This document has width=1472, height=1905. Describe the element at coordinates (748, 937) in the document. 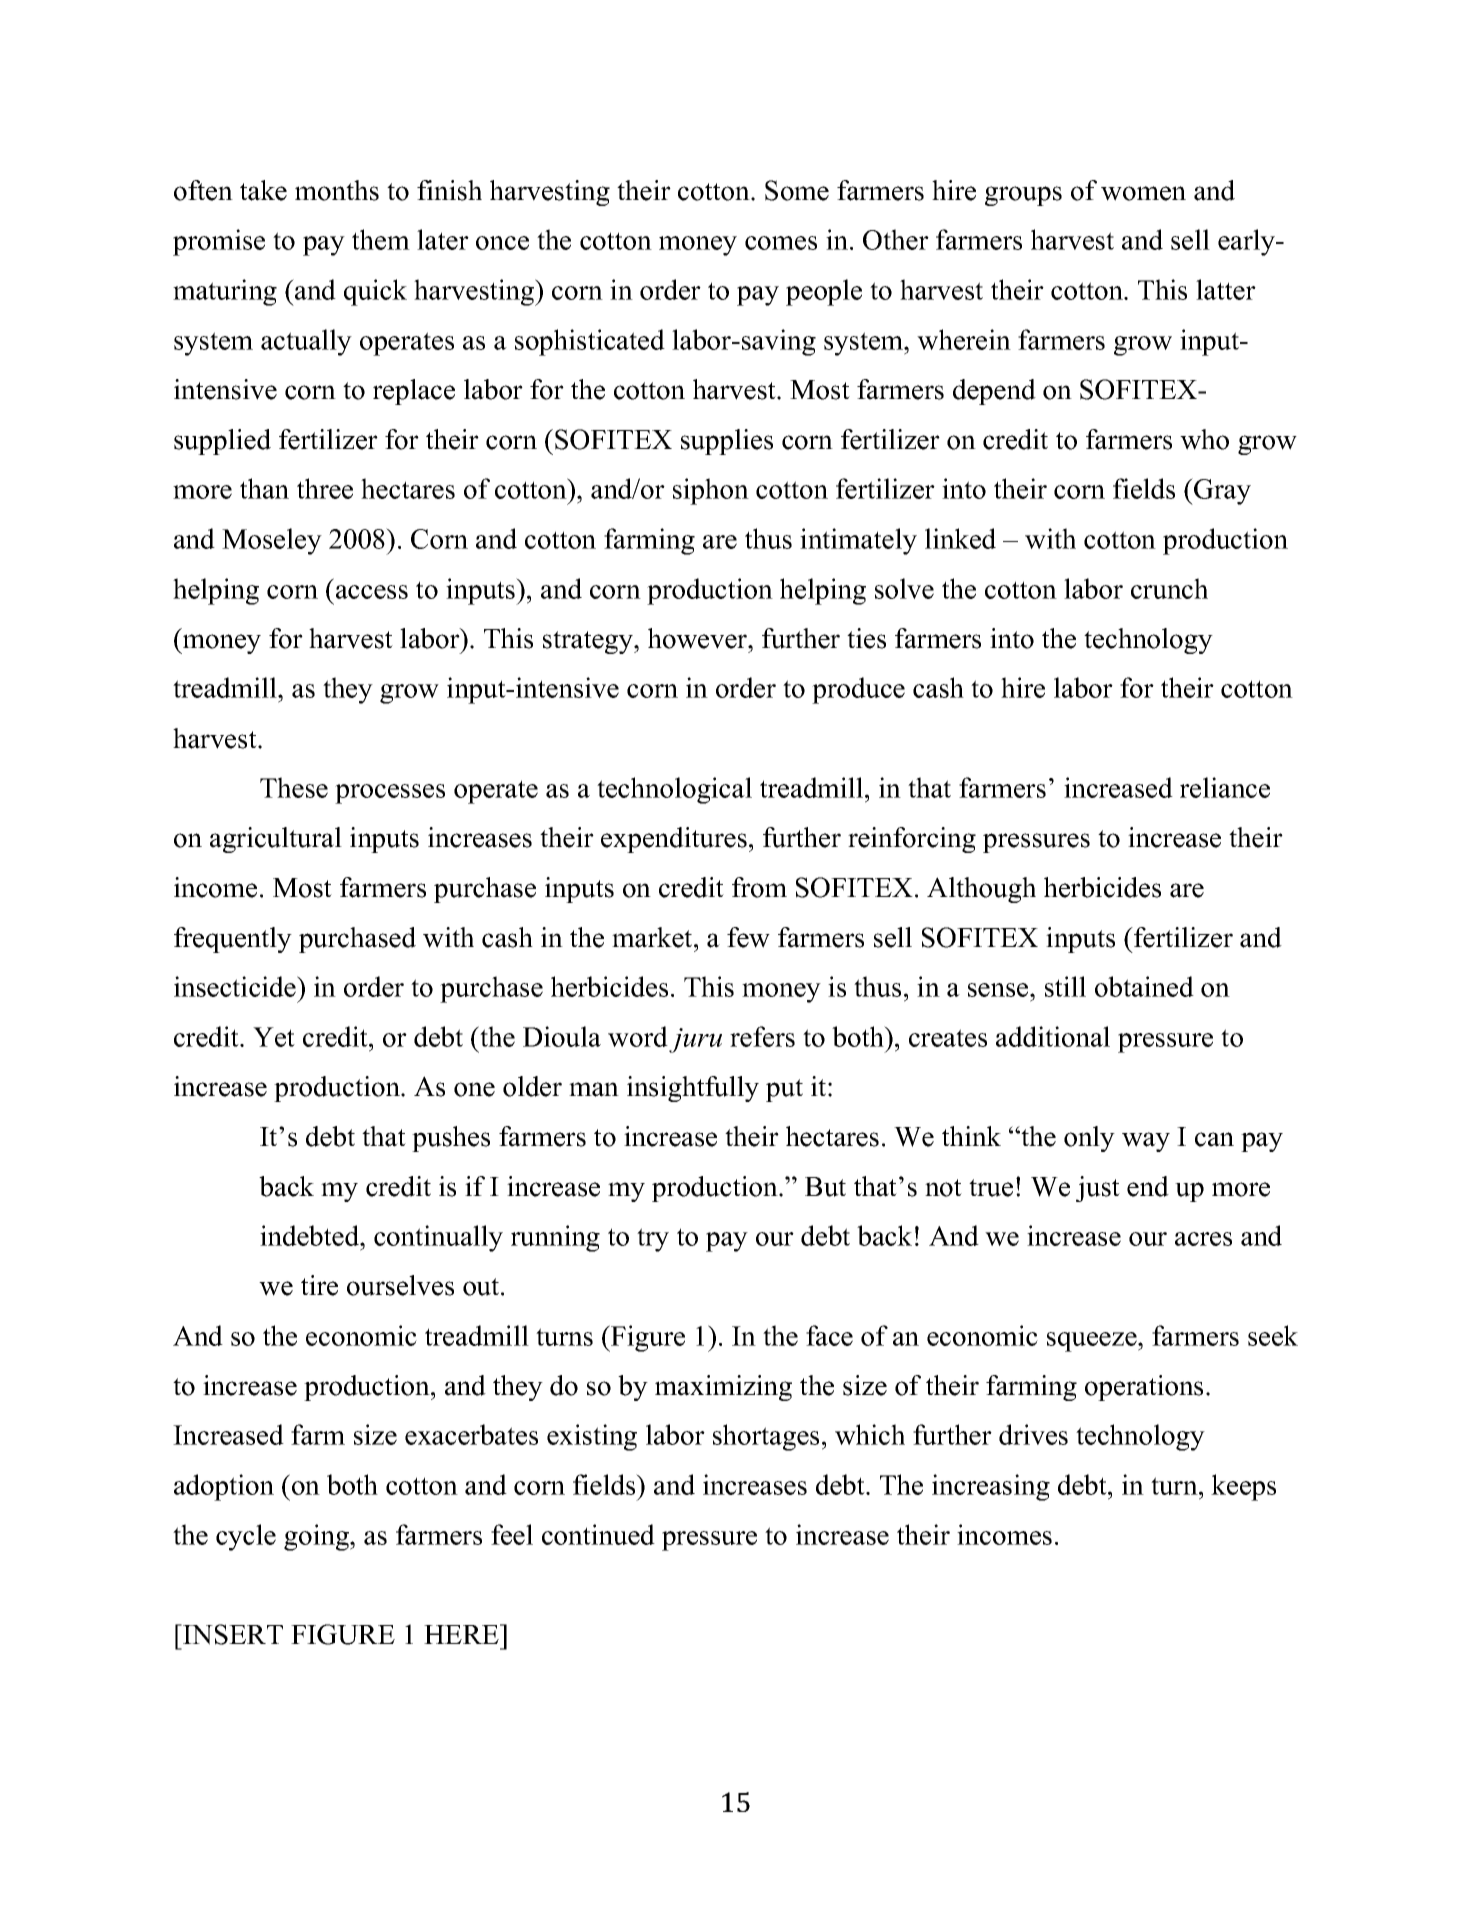

I see `few` at that location.
